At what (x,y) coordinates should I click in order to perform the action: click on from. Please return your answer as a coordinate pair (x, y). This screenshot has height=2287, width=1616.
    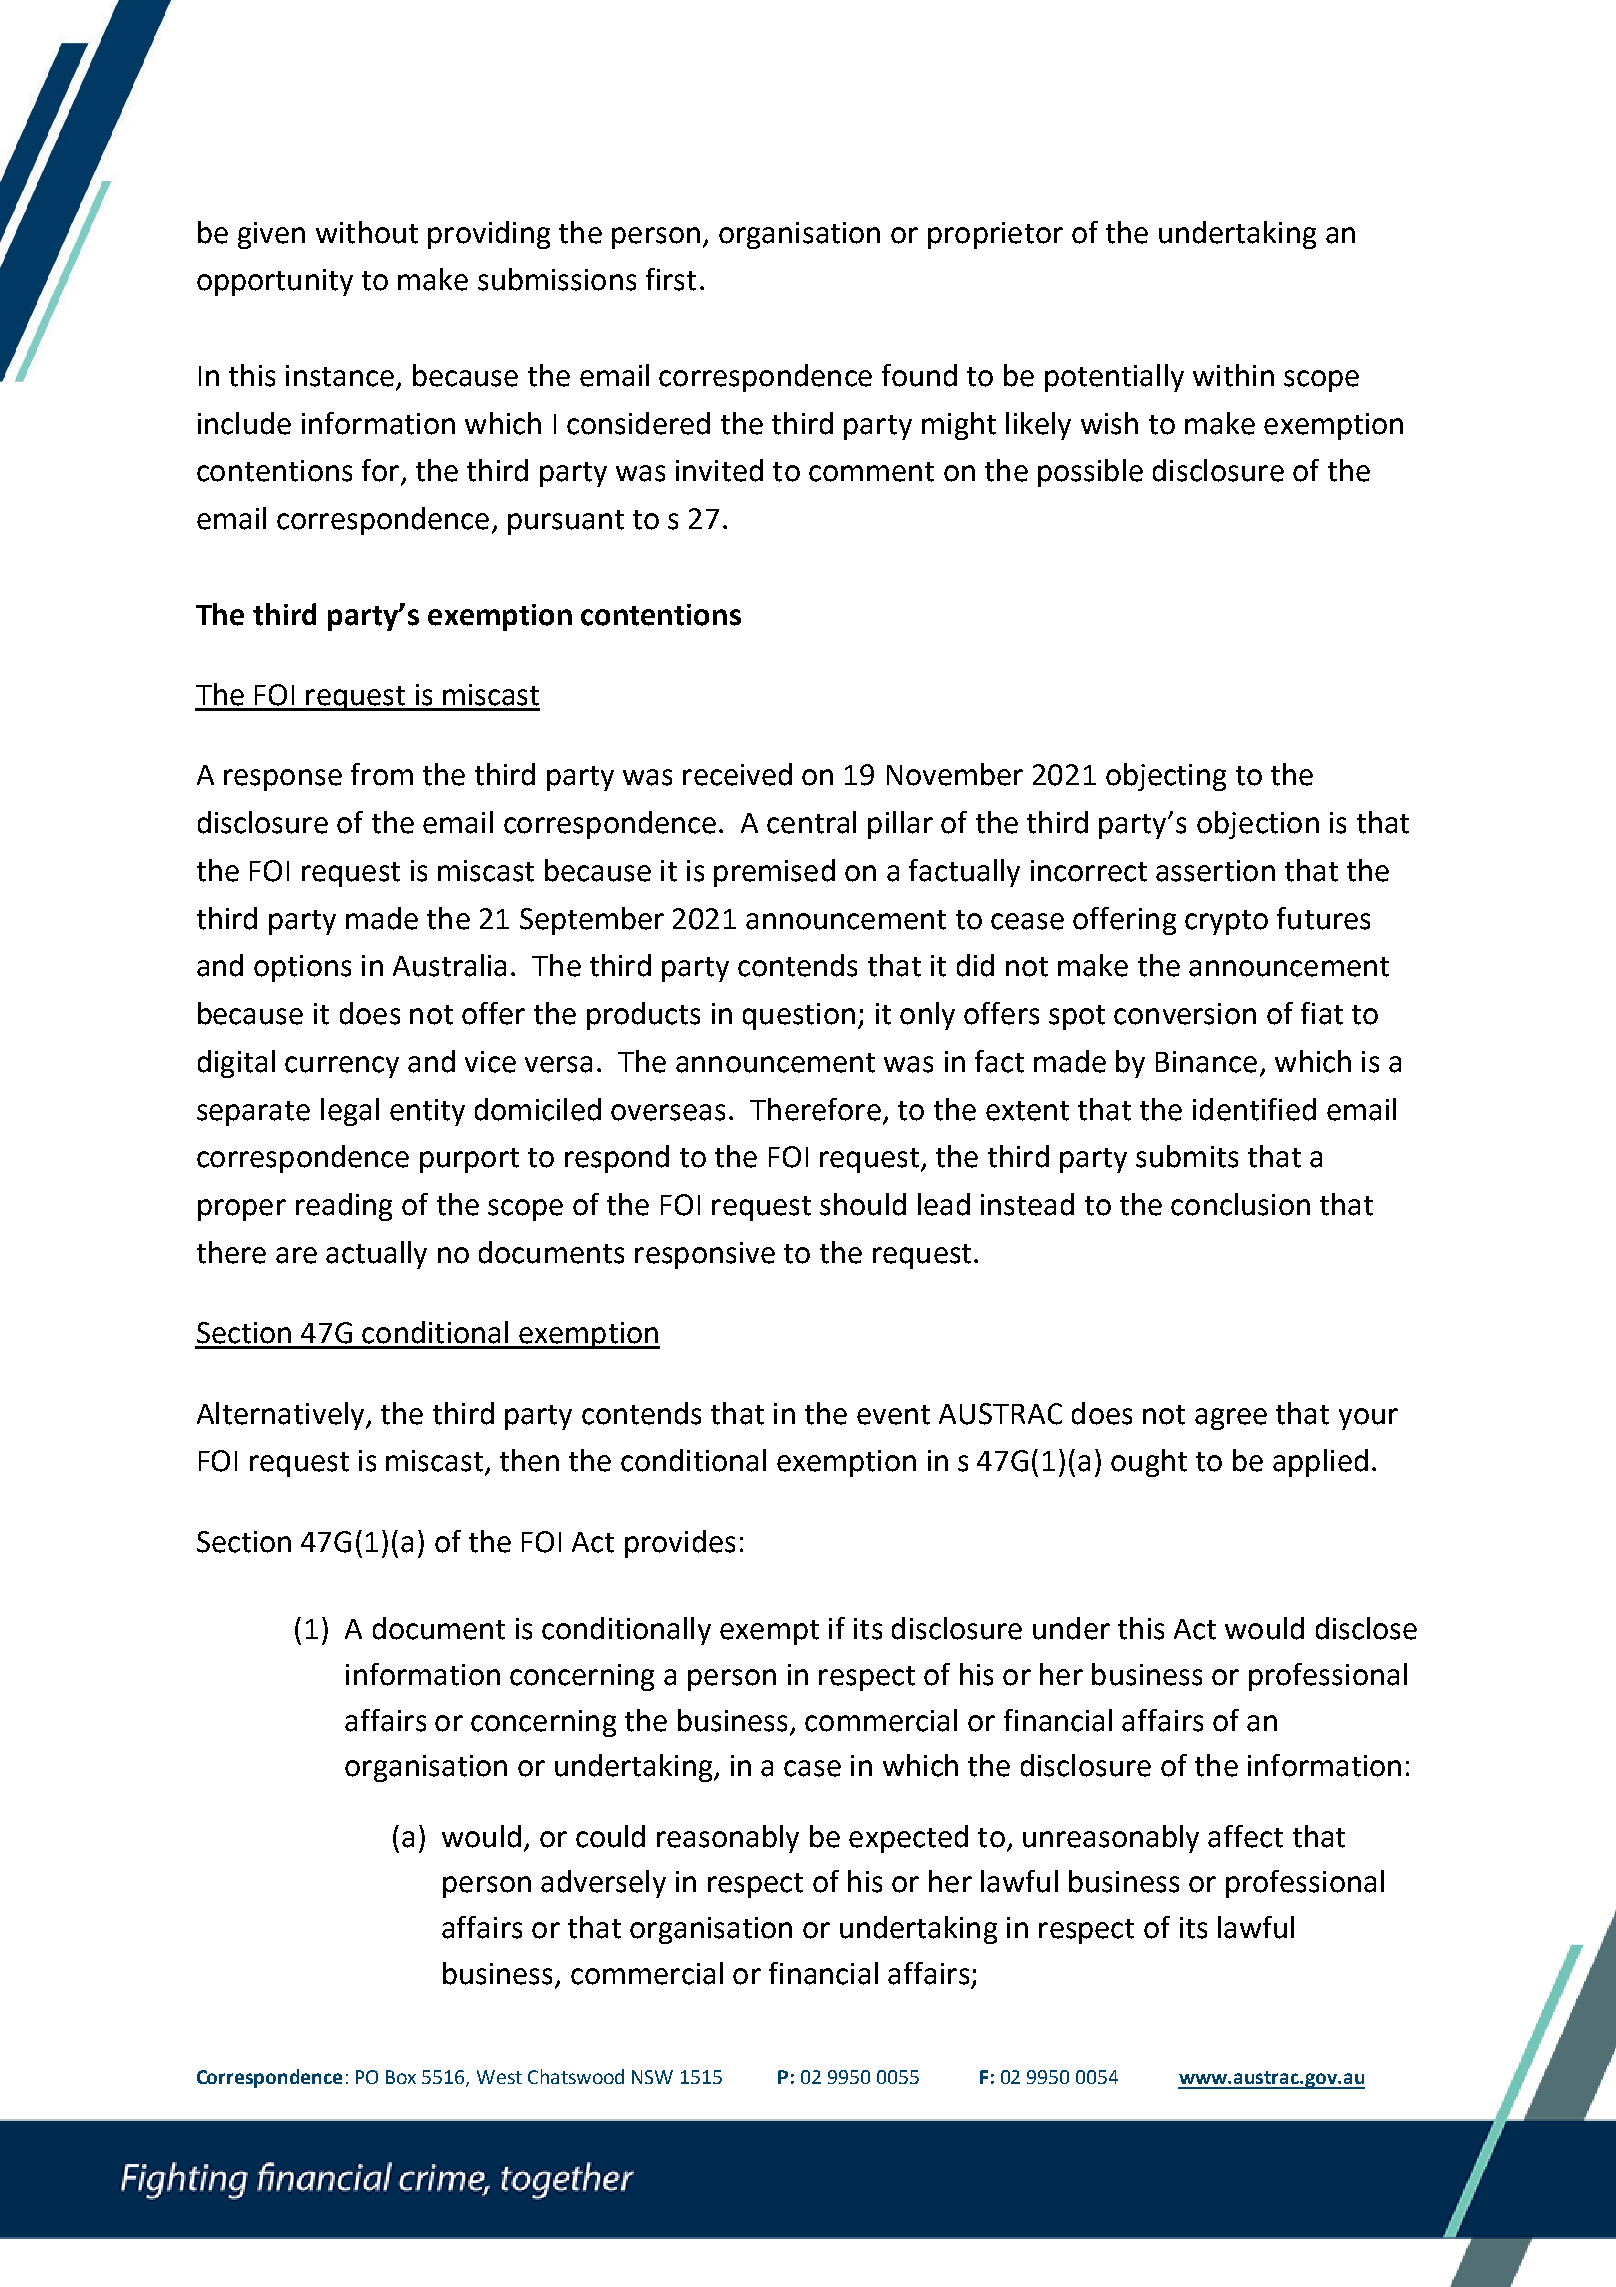
    Looking at the image, I should click on (382, 774).
